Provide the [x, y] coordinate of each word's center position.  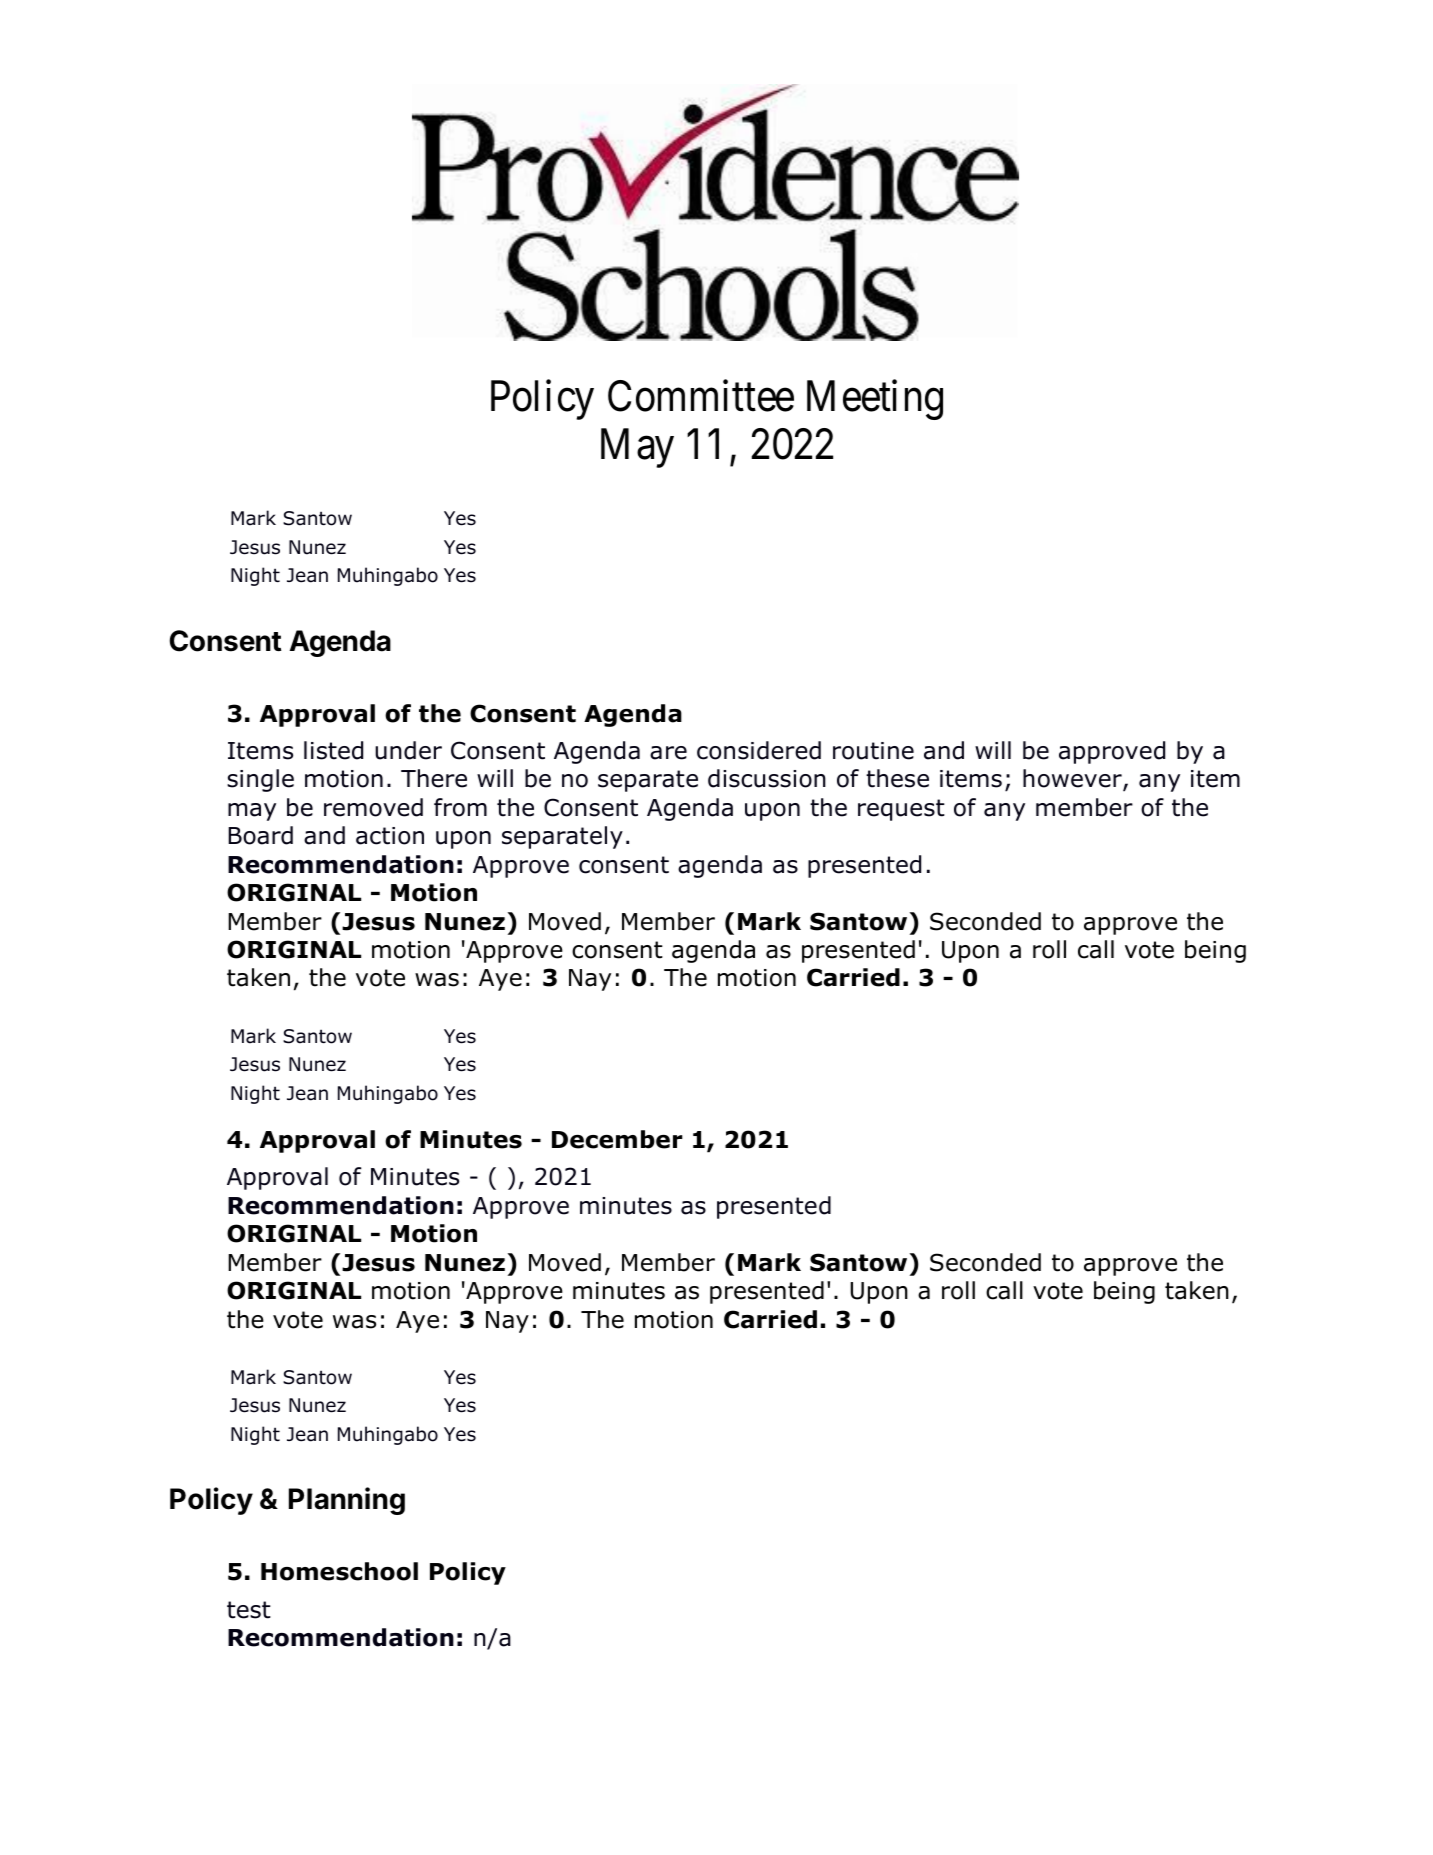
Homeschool [339, 1571]
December [617, 1139]
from [460, 807]
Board [260, 835]
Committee [701, 396]
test [249, 1610]
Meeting [875, 400]
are [668, 753]
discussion [767, 778]
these [897, 778]
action [390, 836]
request [901, 810]
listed [333, 750]
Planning [347, 1501]
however [1073, 779]
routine [873, 751]
